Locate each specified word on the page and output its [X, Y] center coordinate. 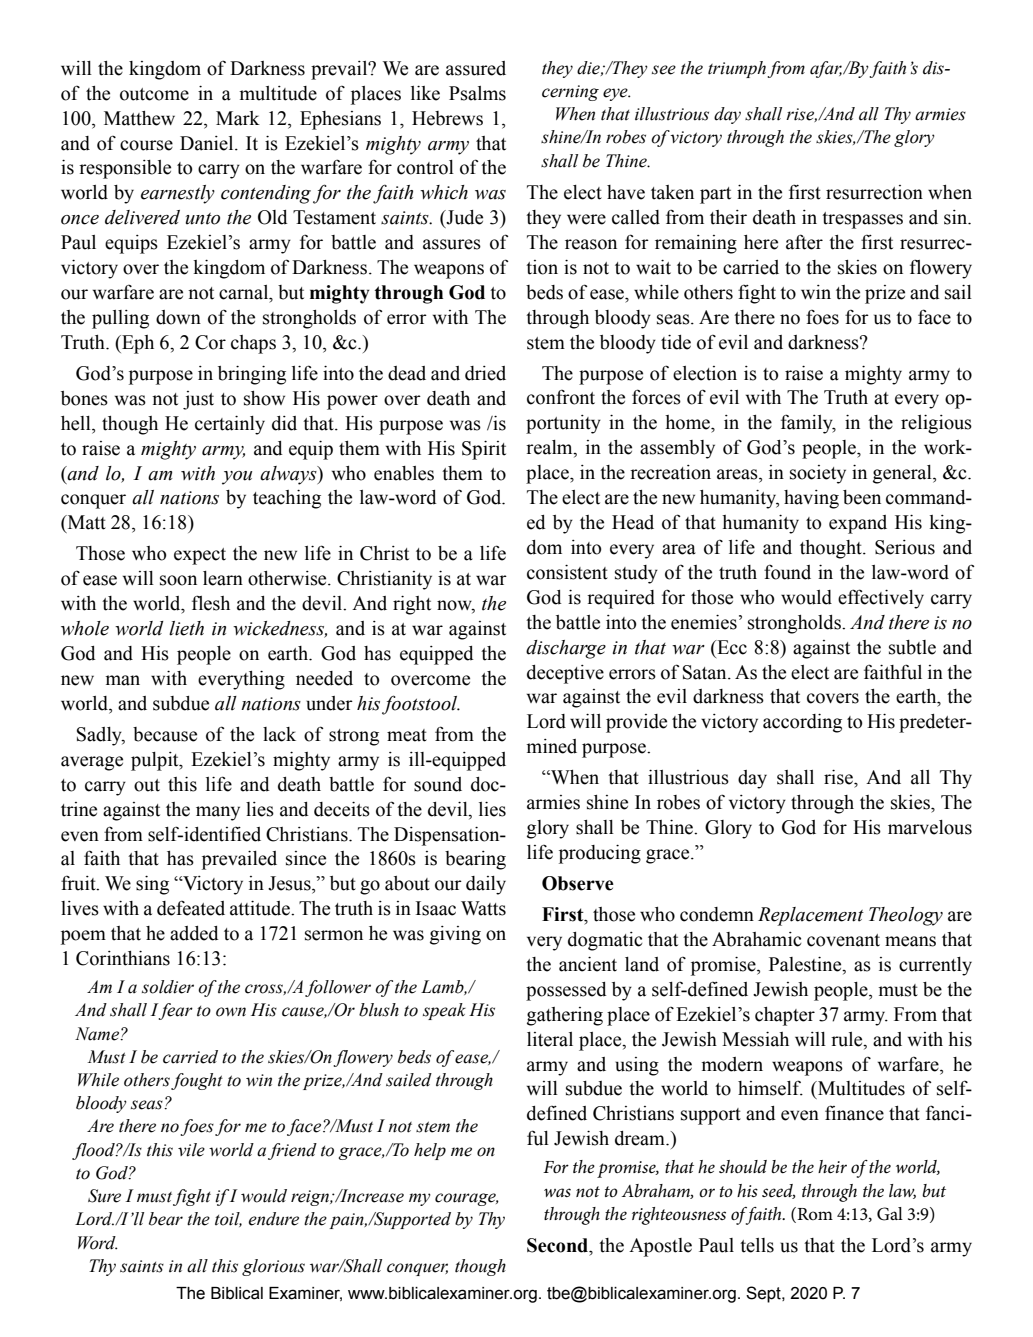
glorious [273, 1267]
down [178, 317]
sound [438, 784]
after [804, 242]
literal [550, 1039]
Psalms [477, 93]
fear [175, 1011]
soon [178, 580]
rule [848, 1039]
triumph [737, 69]
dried [485, 373]
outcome [154, 94]
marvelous [930, 827]
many [218, 813]
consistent [567, 572]
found [787, 572]
